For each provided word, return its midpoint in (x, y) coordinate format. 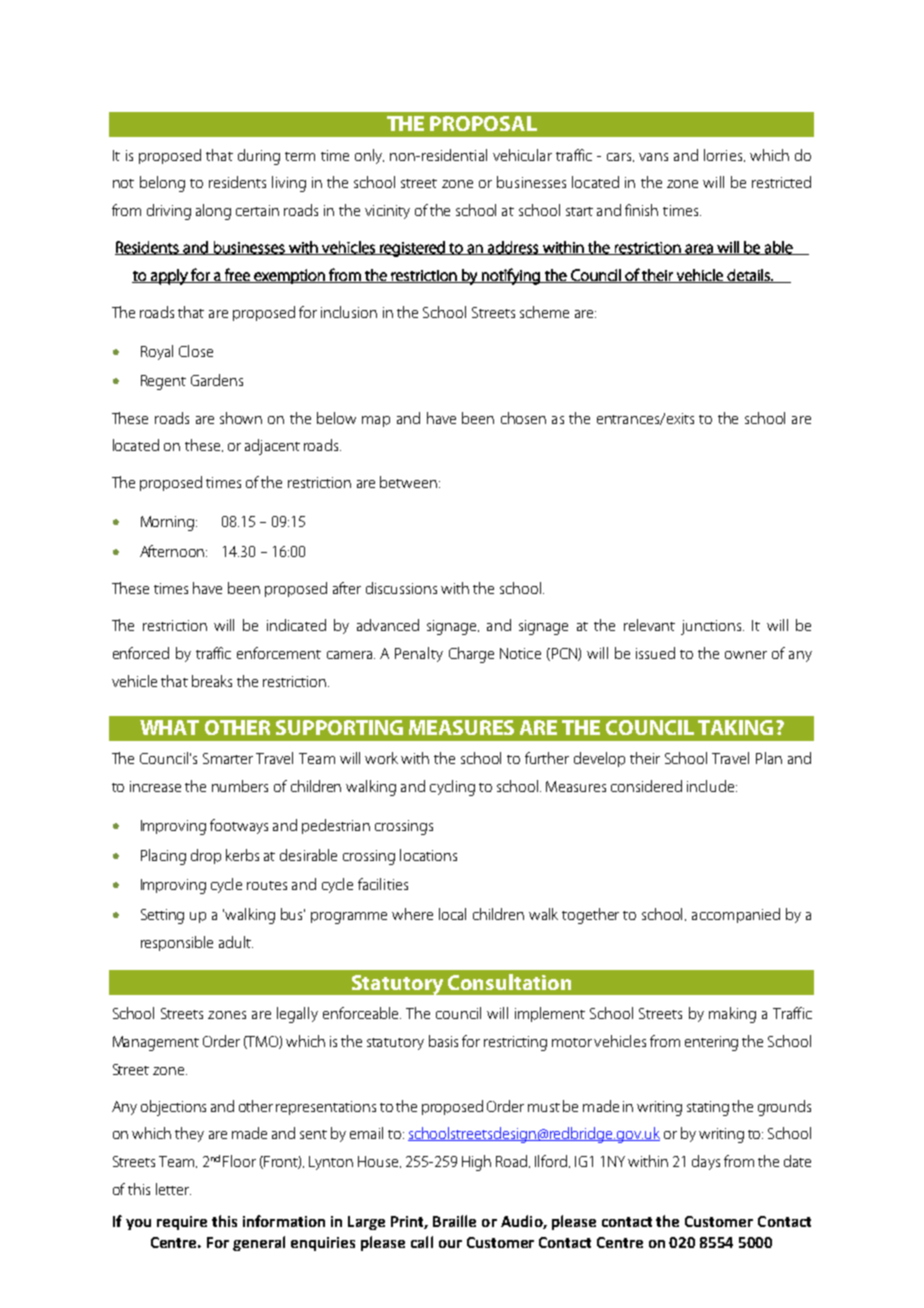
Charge (471, 655)
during (259, 157)
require (182, 1223)
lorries (724, 155)
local (452, 914)
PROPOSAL (483, 123)
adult (236, 942)
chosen (523, 418)
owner (746, 655)
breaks (212, 681)
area (699, 249)
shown (241, 418)
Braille (454, 1221)
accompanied (736, 915)
